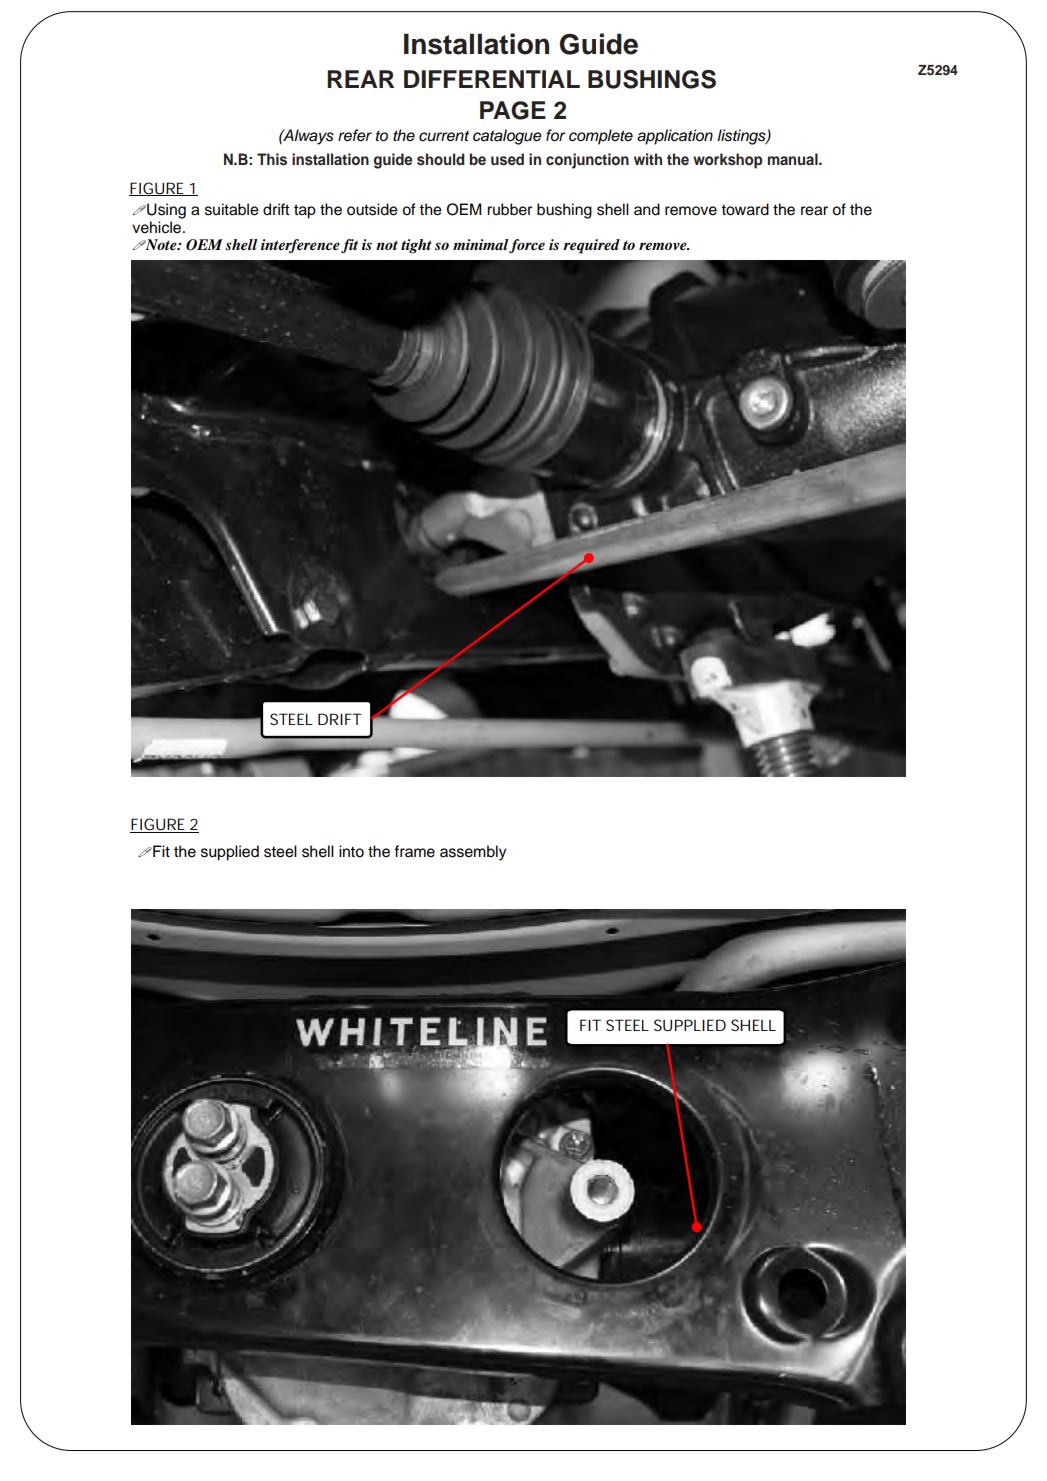 Image resolution: width=1047 pixels, height=1481 pixels. I want to click on rubber, so click(509, 209).
